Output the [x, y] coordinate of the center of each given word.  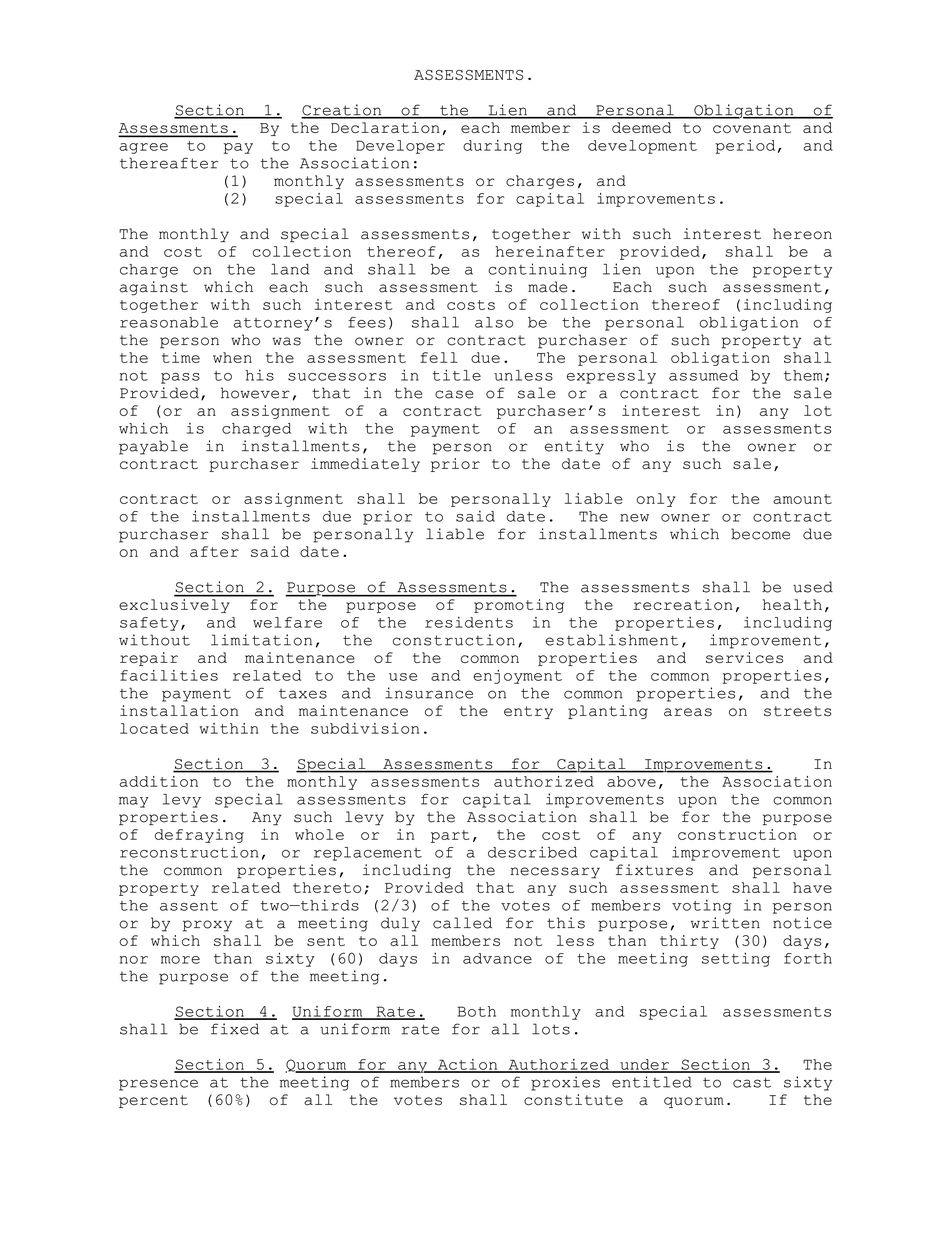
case [454, 394]
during [492, 147]
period [745, 147]
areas [688, 712]
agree [143, 148]
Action [468, 1065]
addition [158, 781]
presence [158, 1085]
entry [528, 712]
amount [802, 499]
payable [153, 447]
